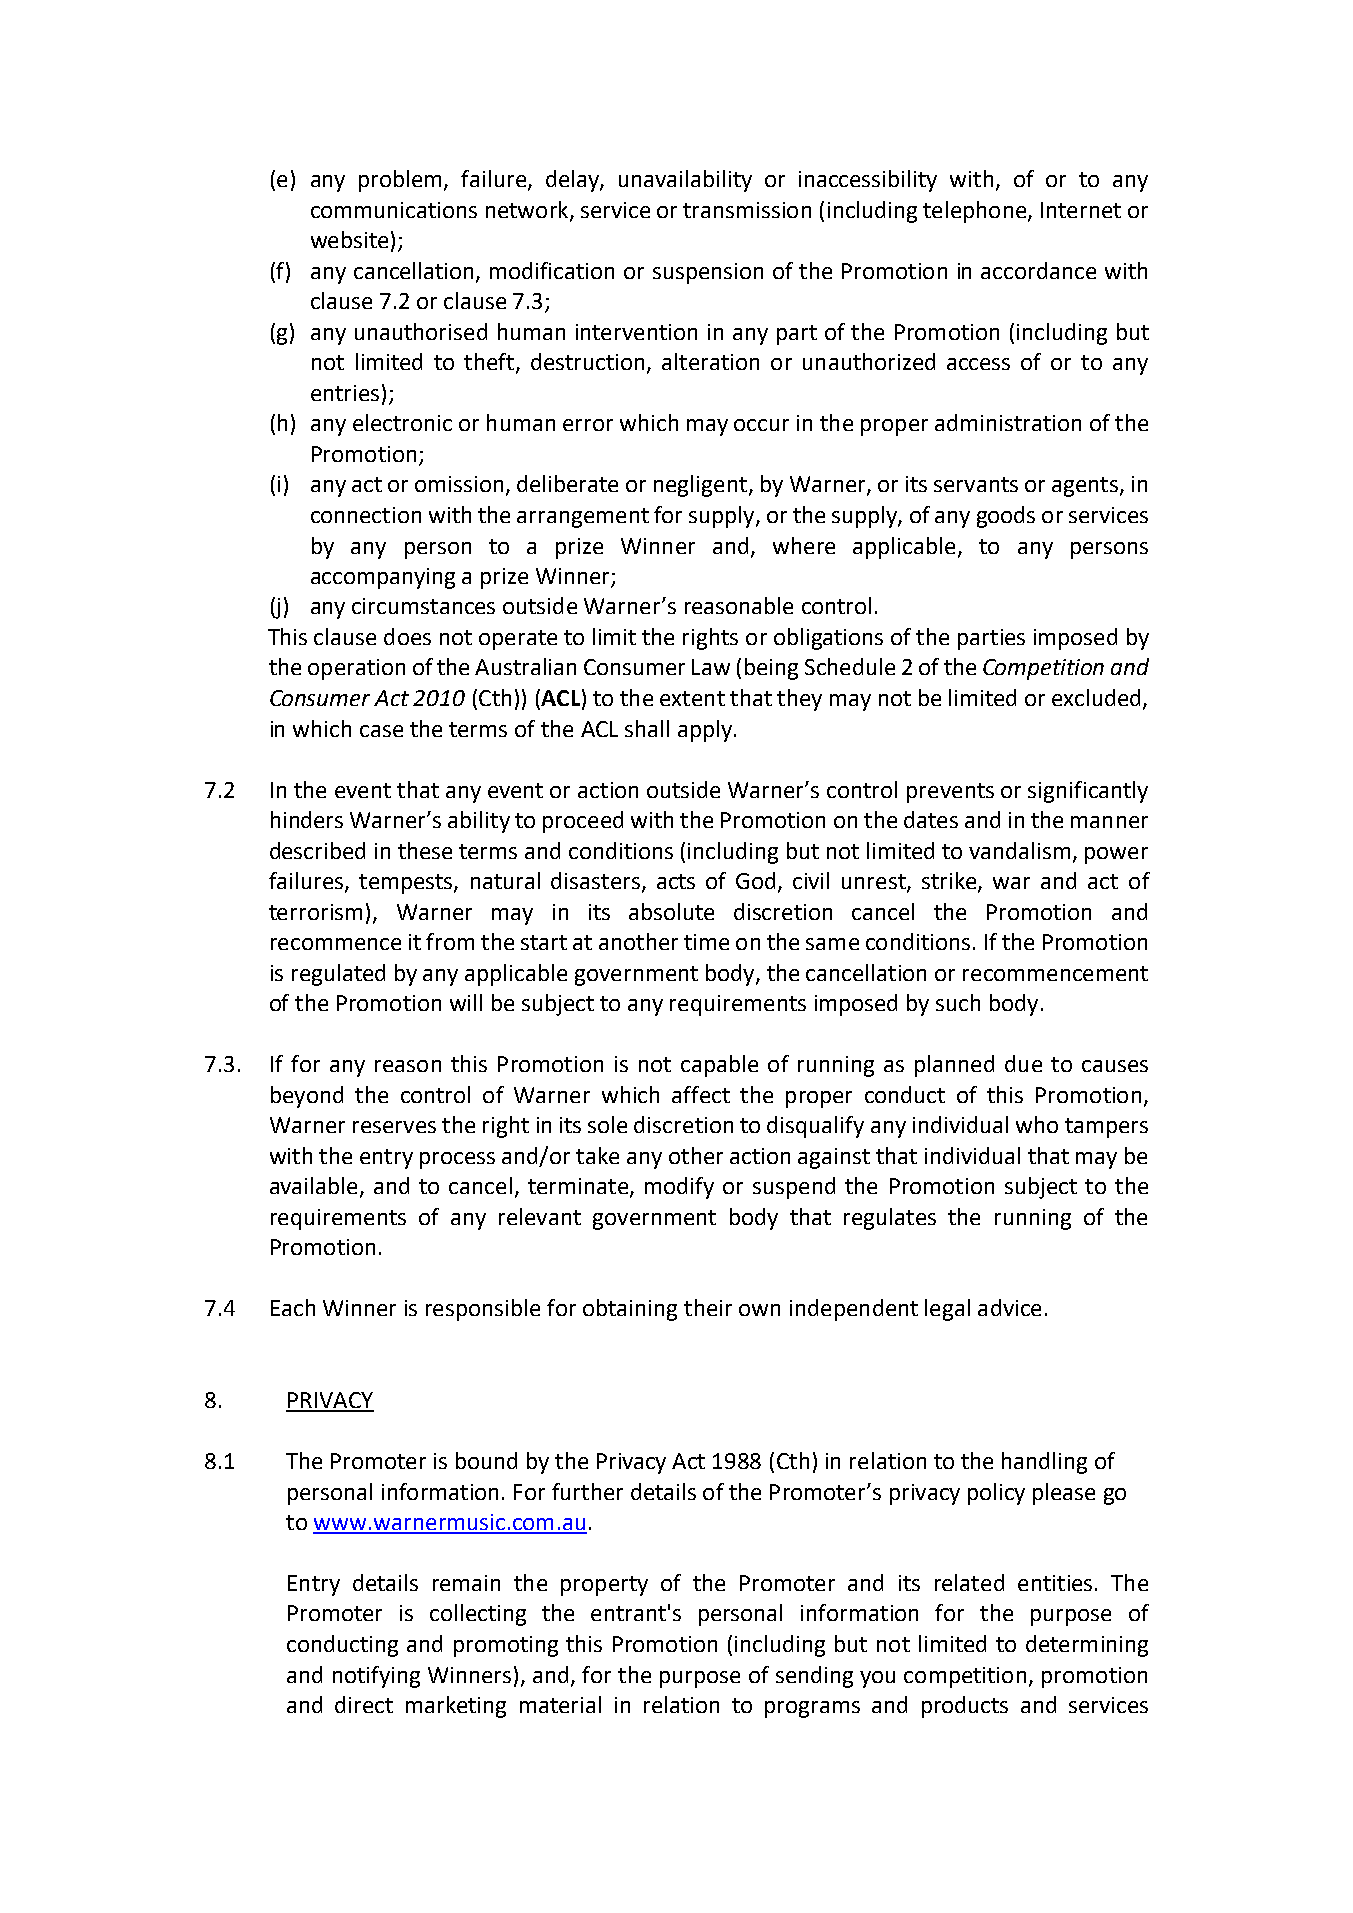 The width and height of the page is (1353, 1913). Describe the element at coordinates (376, 1677) in the page. I see `notifying` at that location.
